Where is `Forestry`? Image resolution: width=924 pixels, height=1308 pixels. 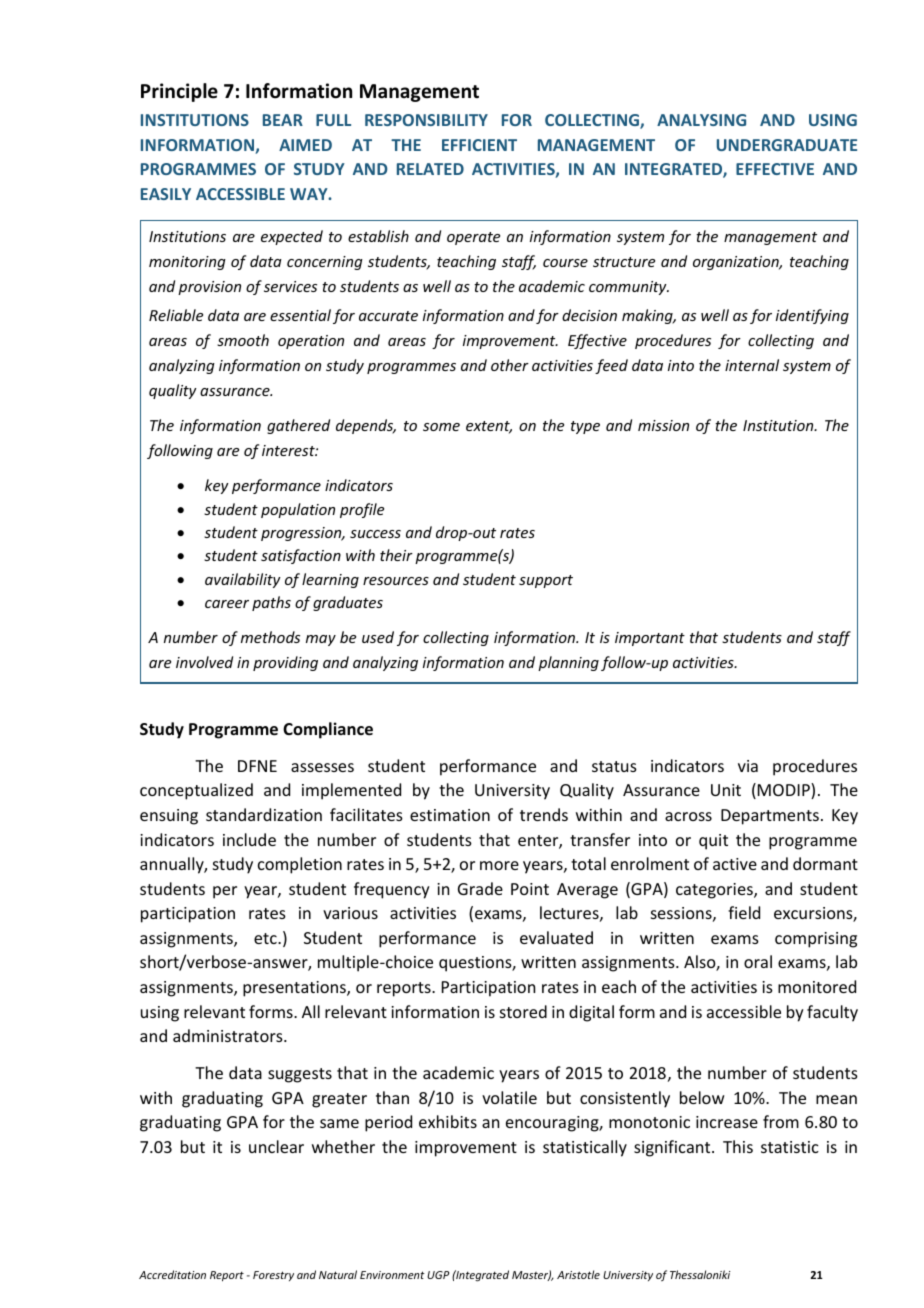
Forestry is located at coordinates (273, 1276).
